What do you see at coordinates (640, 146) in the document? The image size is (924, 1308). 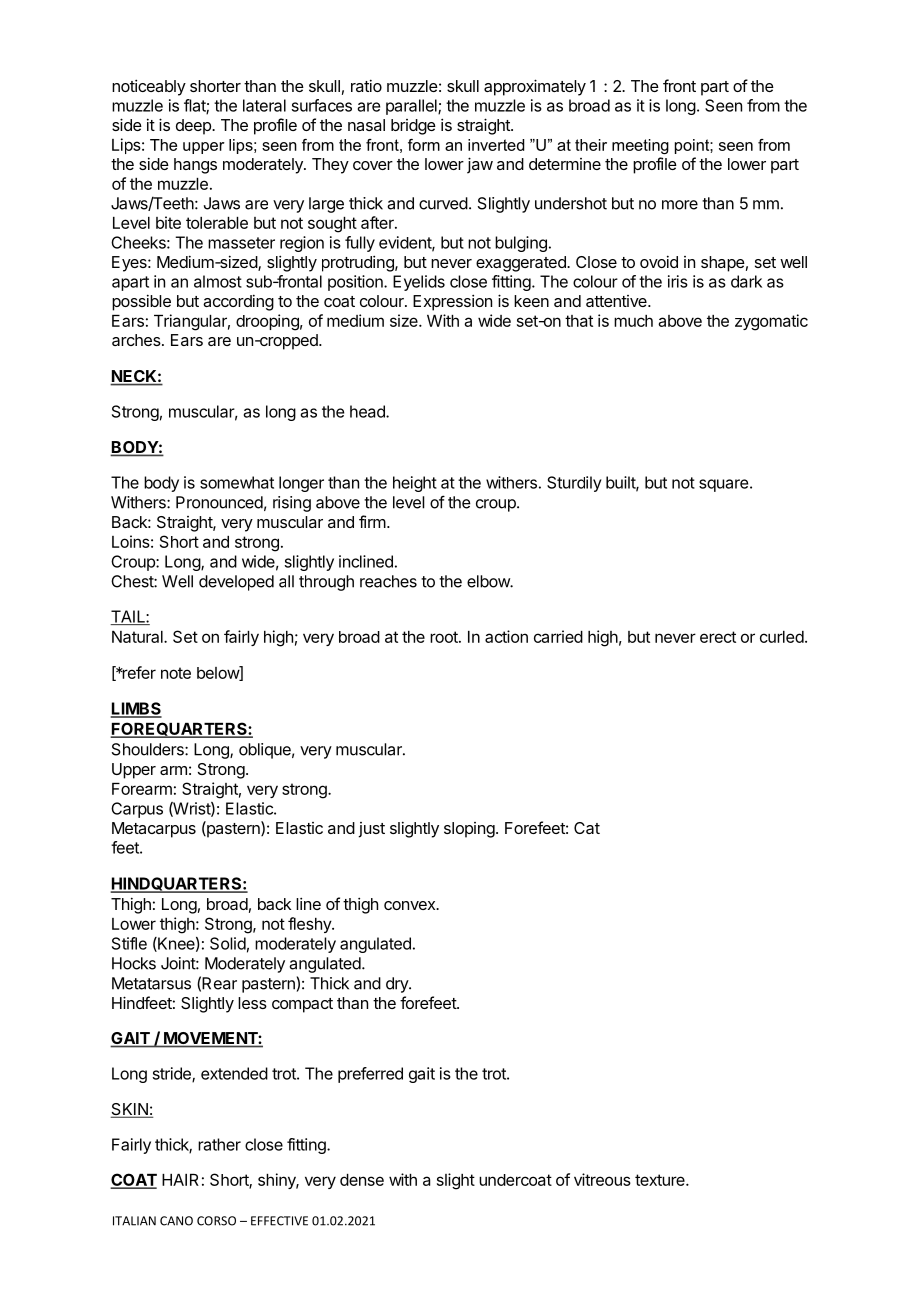 I see `meeting` at bounding box center [640, 146].
